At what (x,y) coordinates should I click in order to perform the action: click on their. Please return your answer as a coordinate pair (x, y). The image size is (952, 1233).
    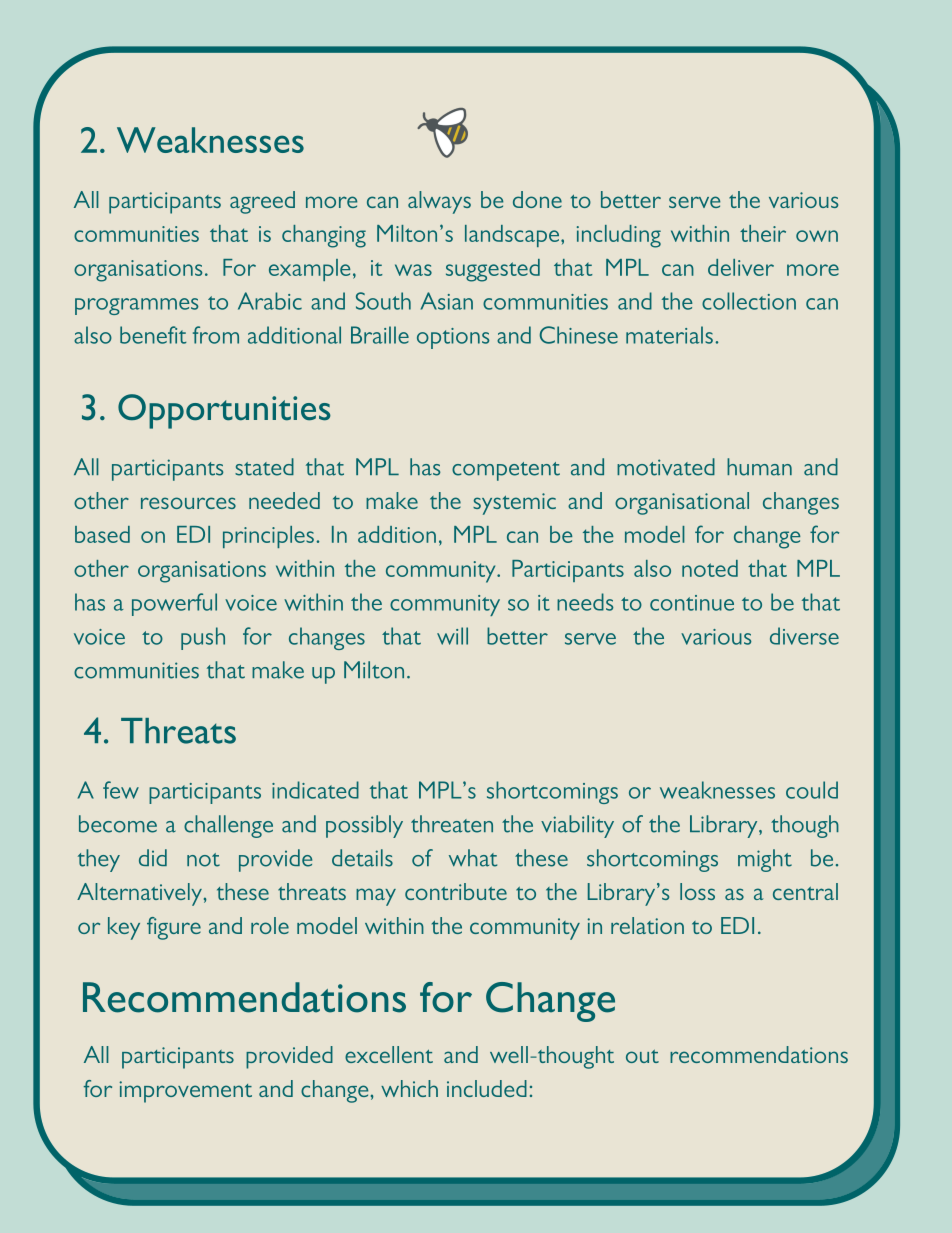
    Looking at the image, I should click on (763, 233).
